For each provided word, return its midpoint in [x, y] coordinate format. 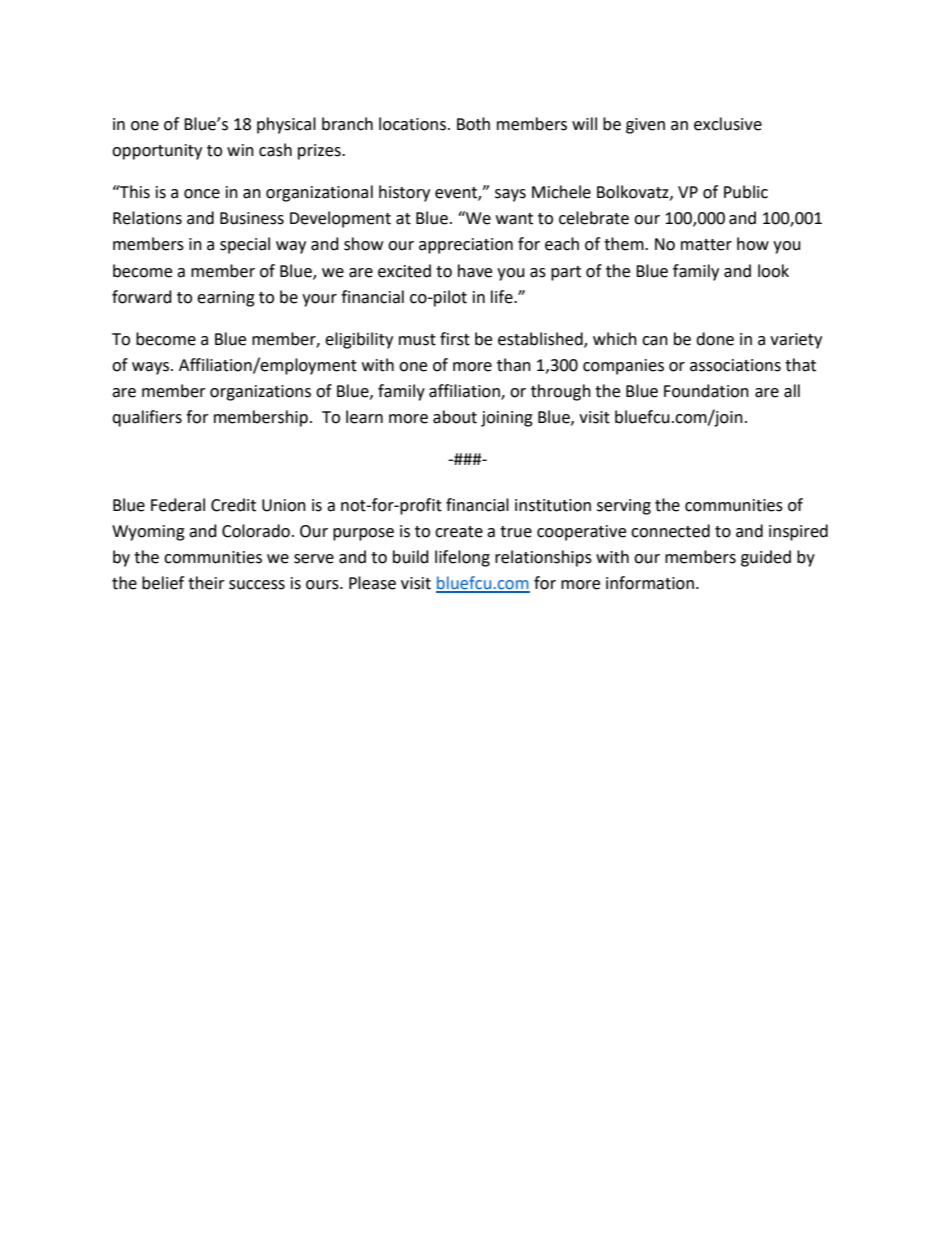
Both [473, 124]
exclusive [728, 124]
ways [152, 368]
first [455, 339]
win [240, 150]
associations [735, 365]
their [206, 583]
